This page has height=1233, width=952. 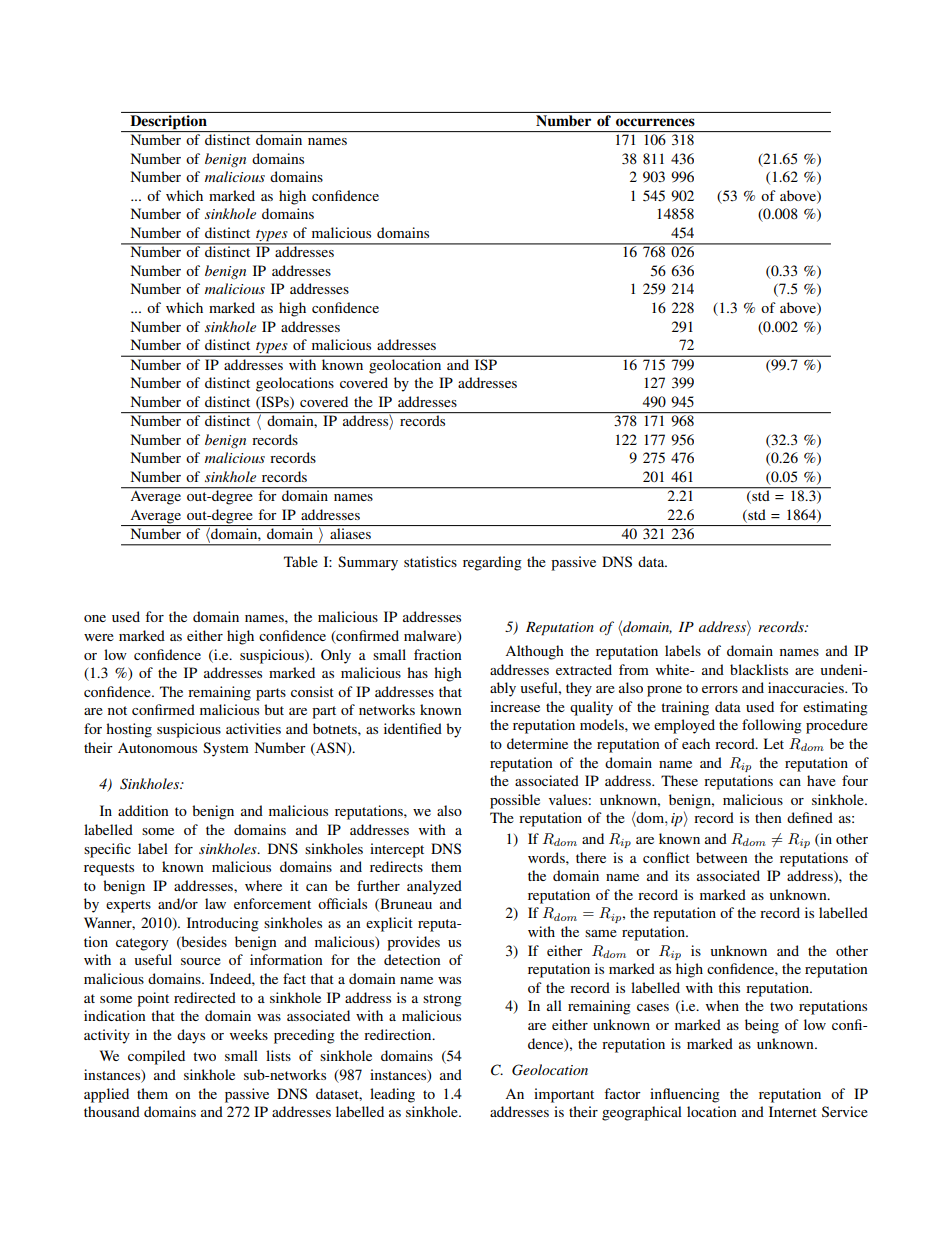 What do you see at coordinates (655, 122) in the page?
I see `occurrences` at bounding box center [655, 122].
